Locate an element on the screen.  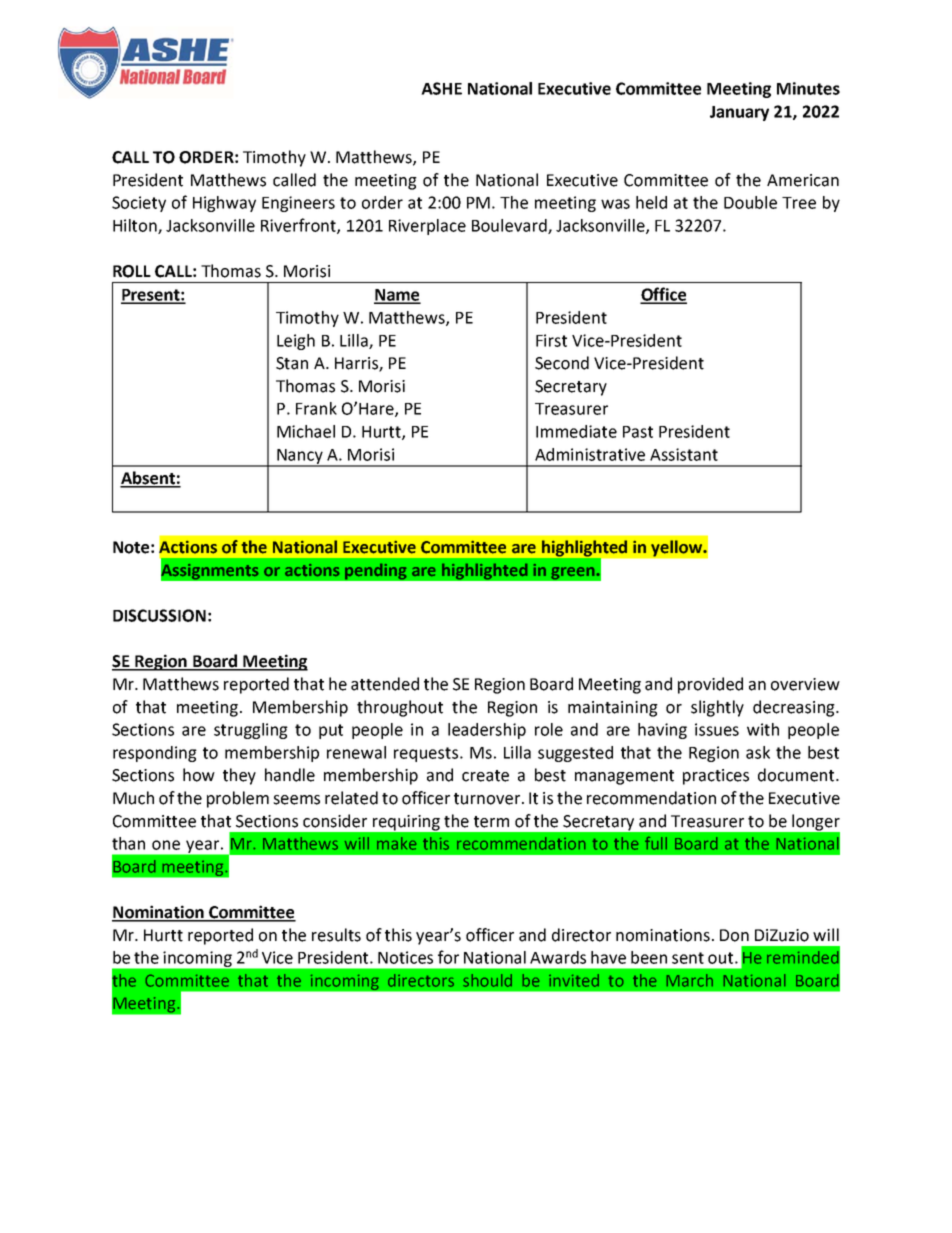
issues is located at coordinates (717, 729).
